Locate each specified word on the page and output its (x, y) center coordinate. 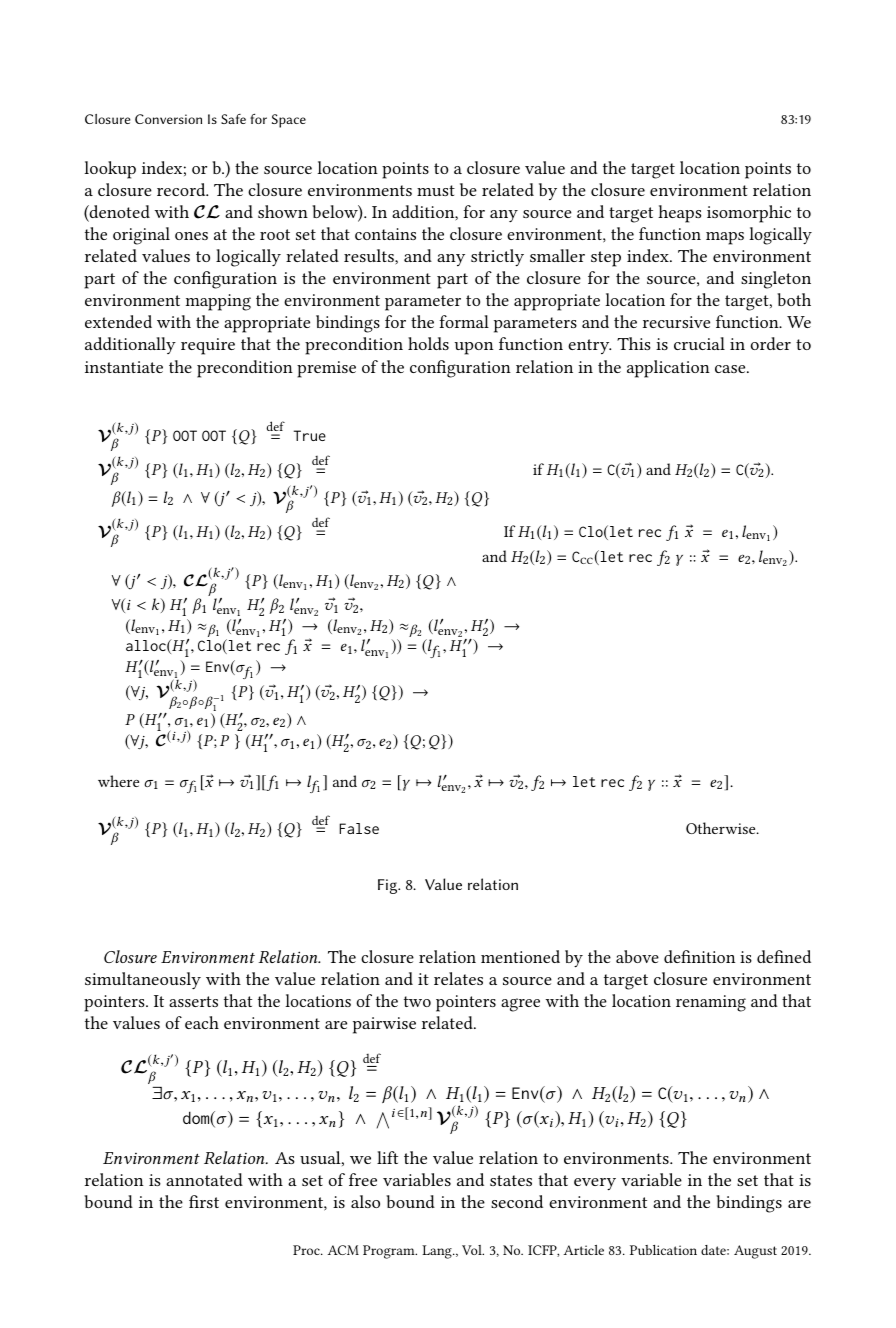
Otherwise (722, 828)
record (182, 189)
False (359, 828)
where (118, 781)
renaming (711, 1003)
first (204, 1201)
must (436, 190)
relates (458, 978)
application (668, 369)
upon (474, 348)
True (310, 435)
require (208, 346)
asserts (193, 1001)
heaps (679, 214)
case (731, 369)
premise (326, 369)
